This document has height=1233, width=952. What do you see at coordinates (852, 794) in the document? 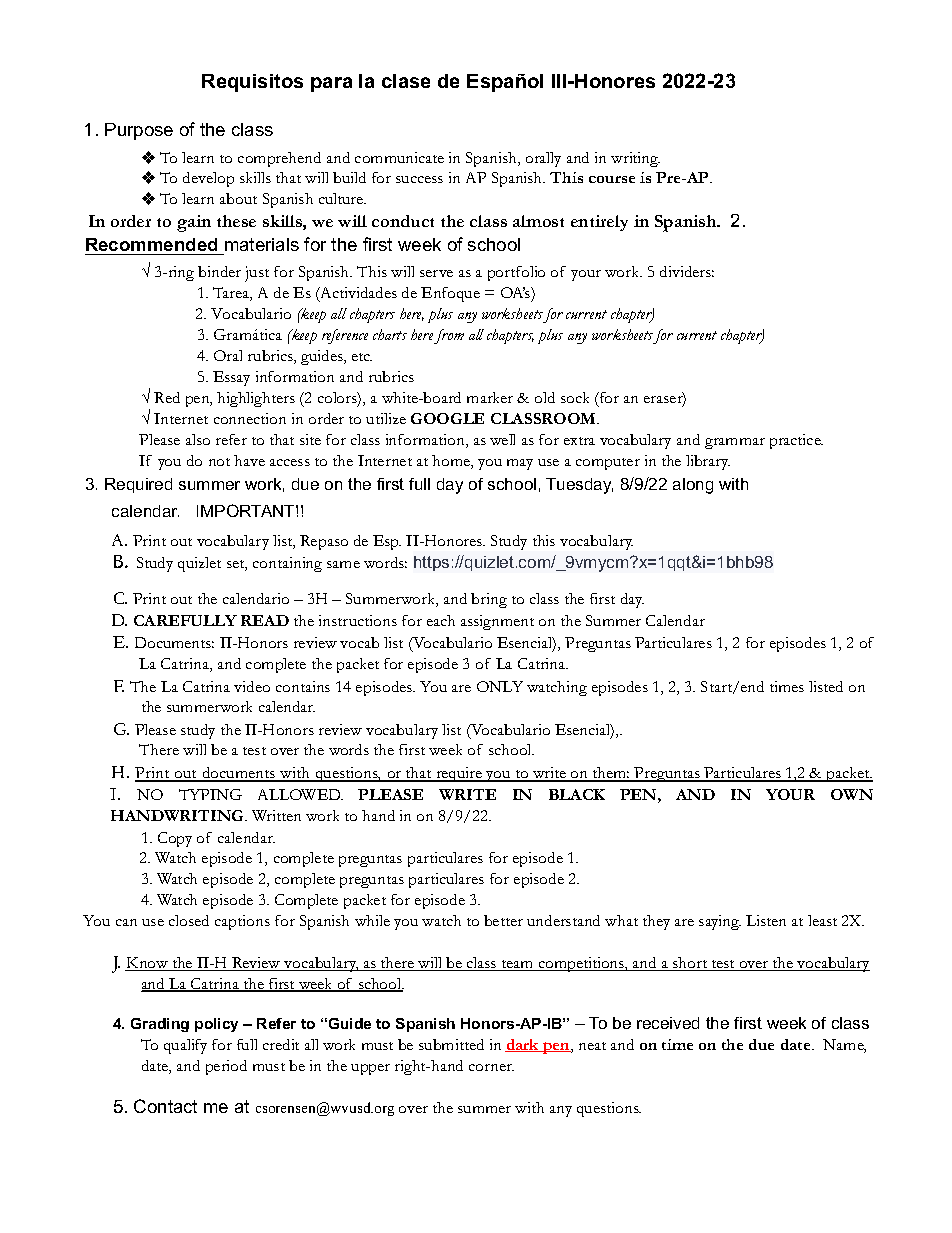
I see `OWN` at bounding box center [852, 794].
